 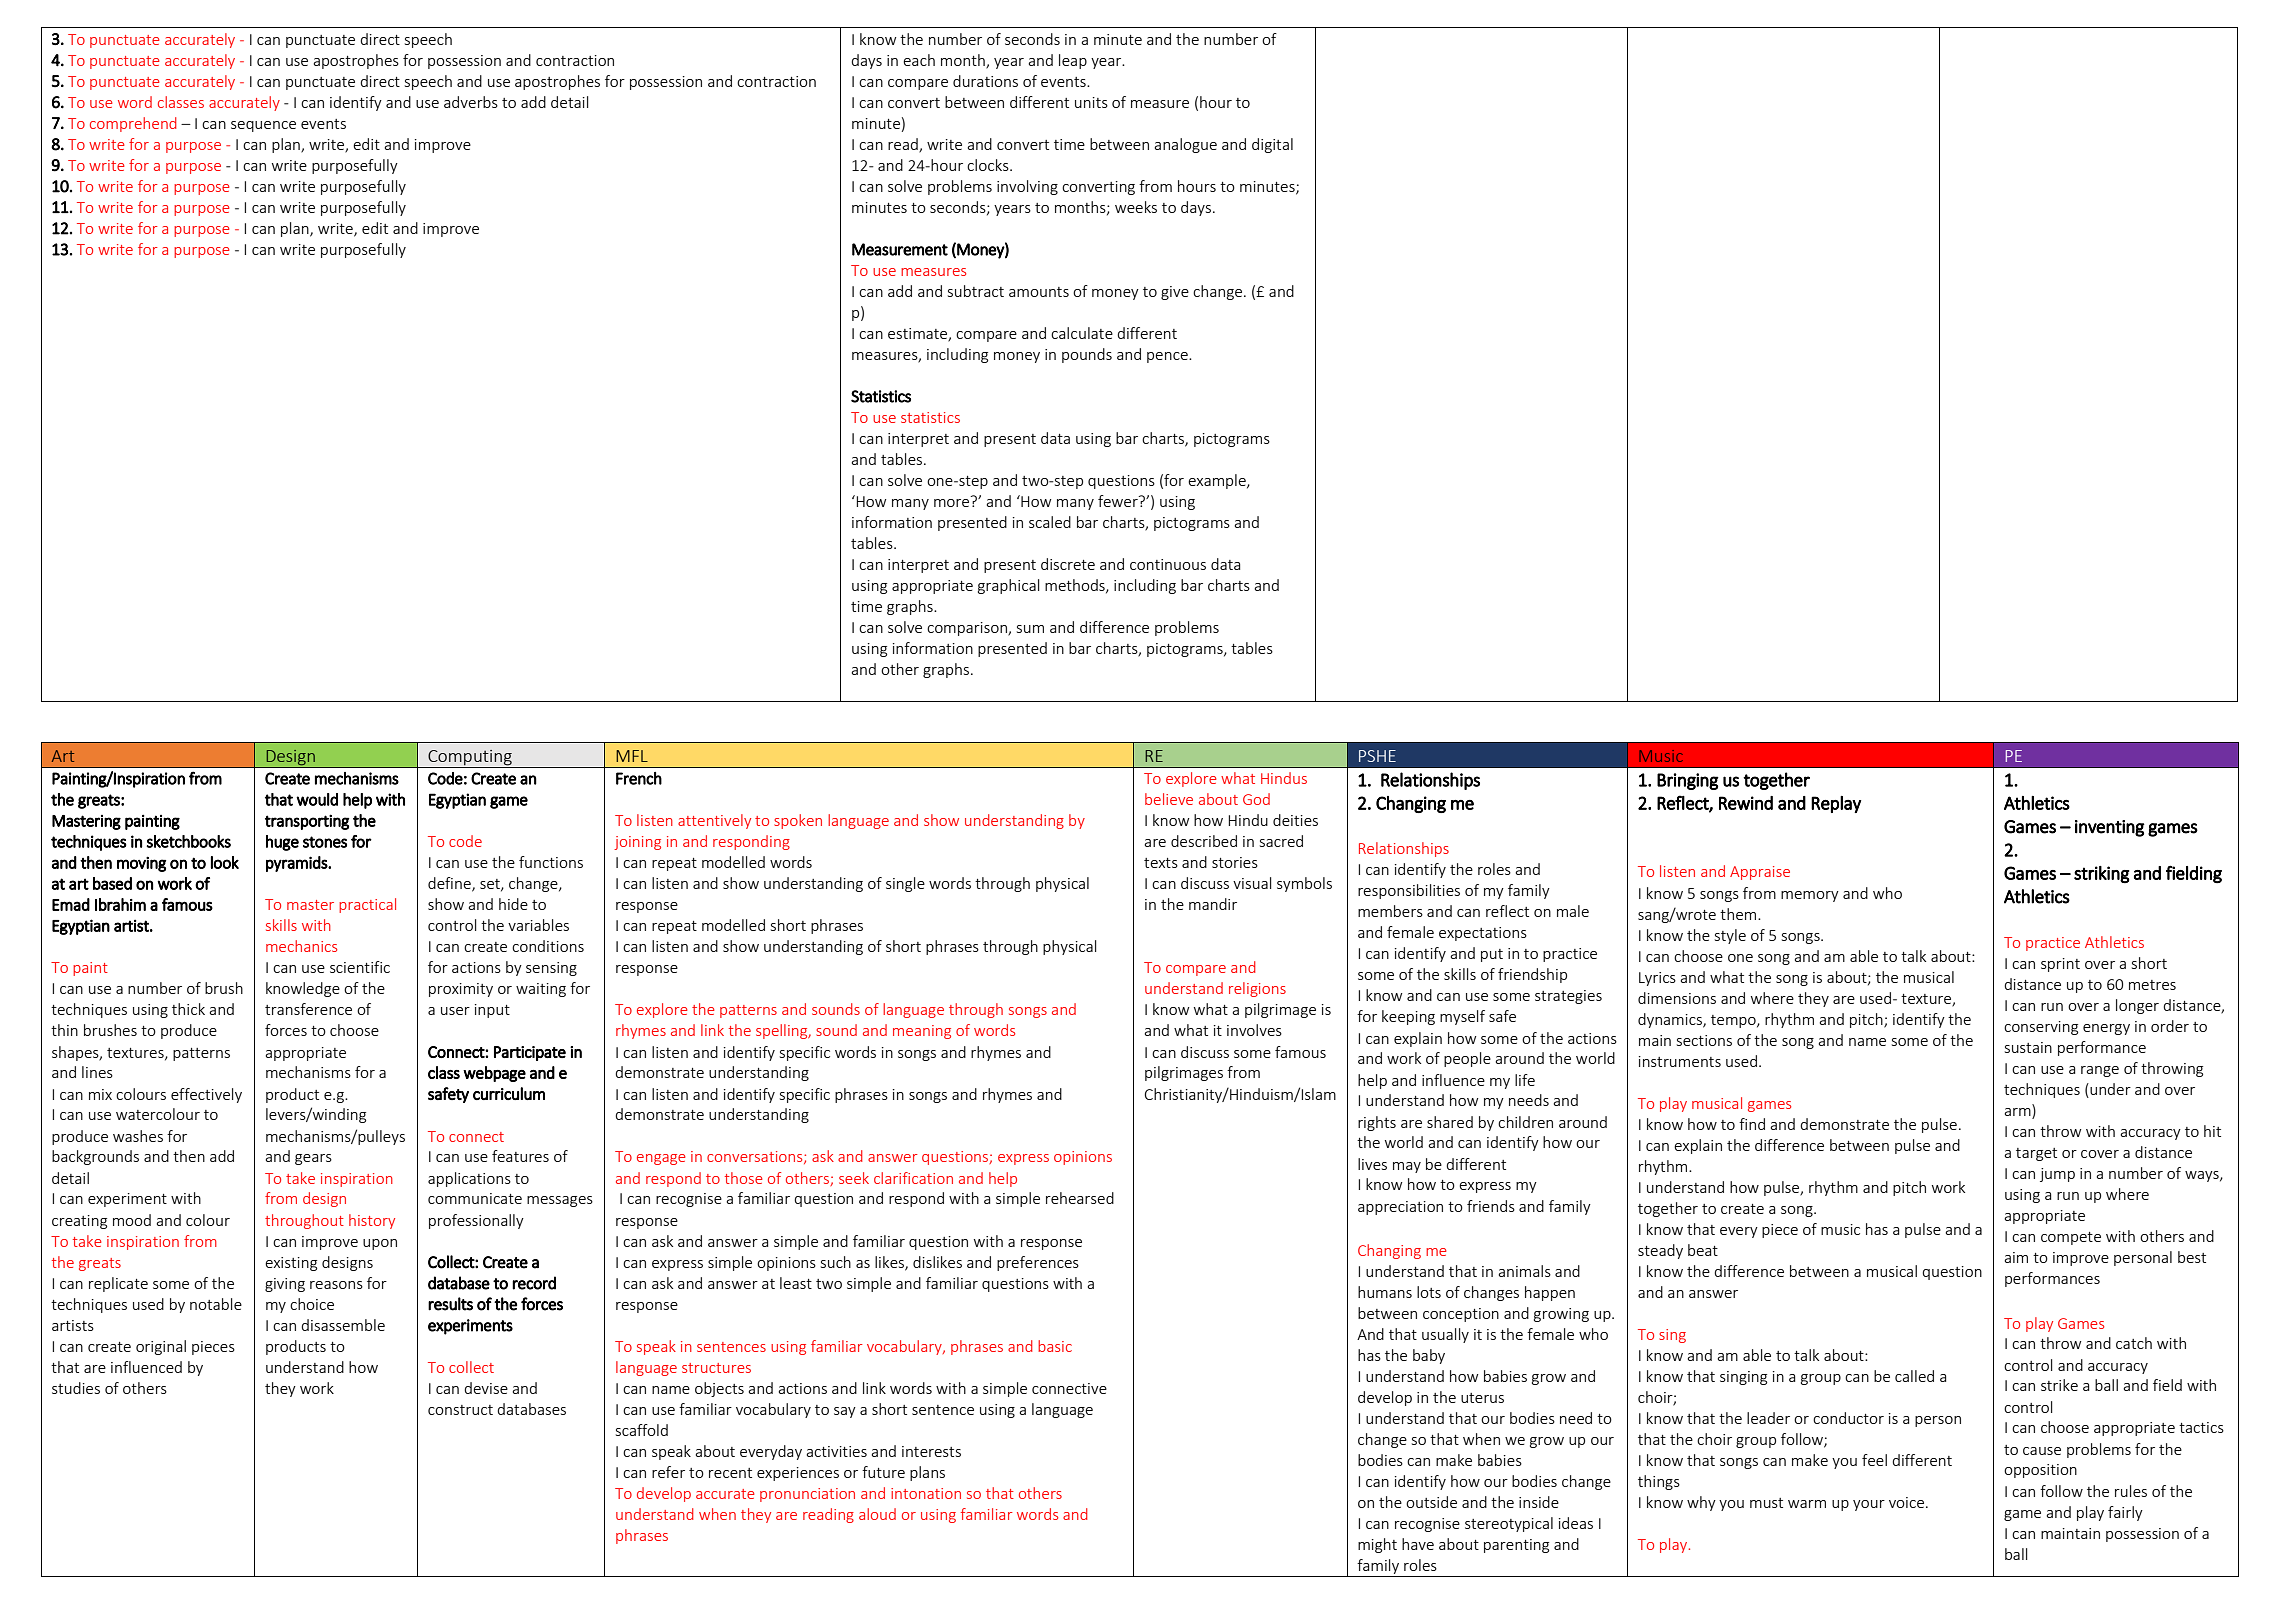 I want to click on units, so click(x=1091, y=102).
